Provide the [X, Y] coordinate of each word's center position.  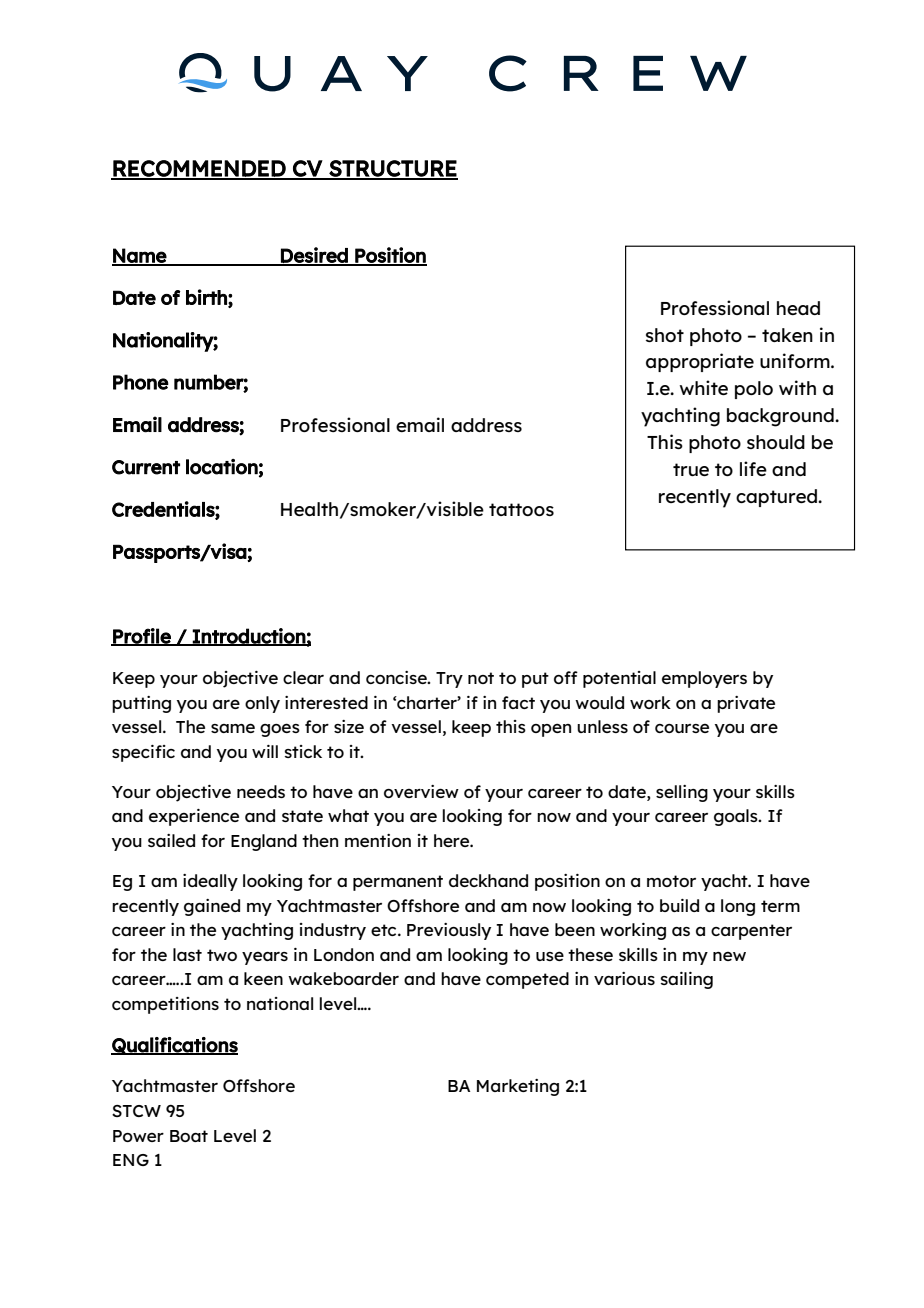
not [481, 678]
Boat [189, 1136]
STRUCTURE [392, 169]
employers [704, 679]
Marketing [518, 1087]
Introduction [249, 637]
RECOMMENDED [199, 169]
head [798, 308]
